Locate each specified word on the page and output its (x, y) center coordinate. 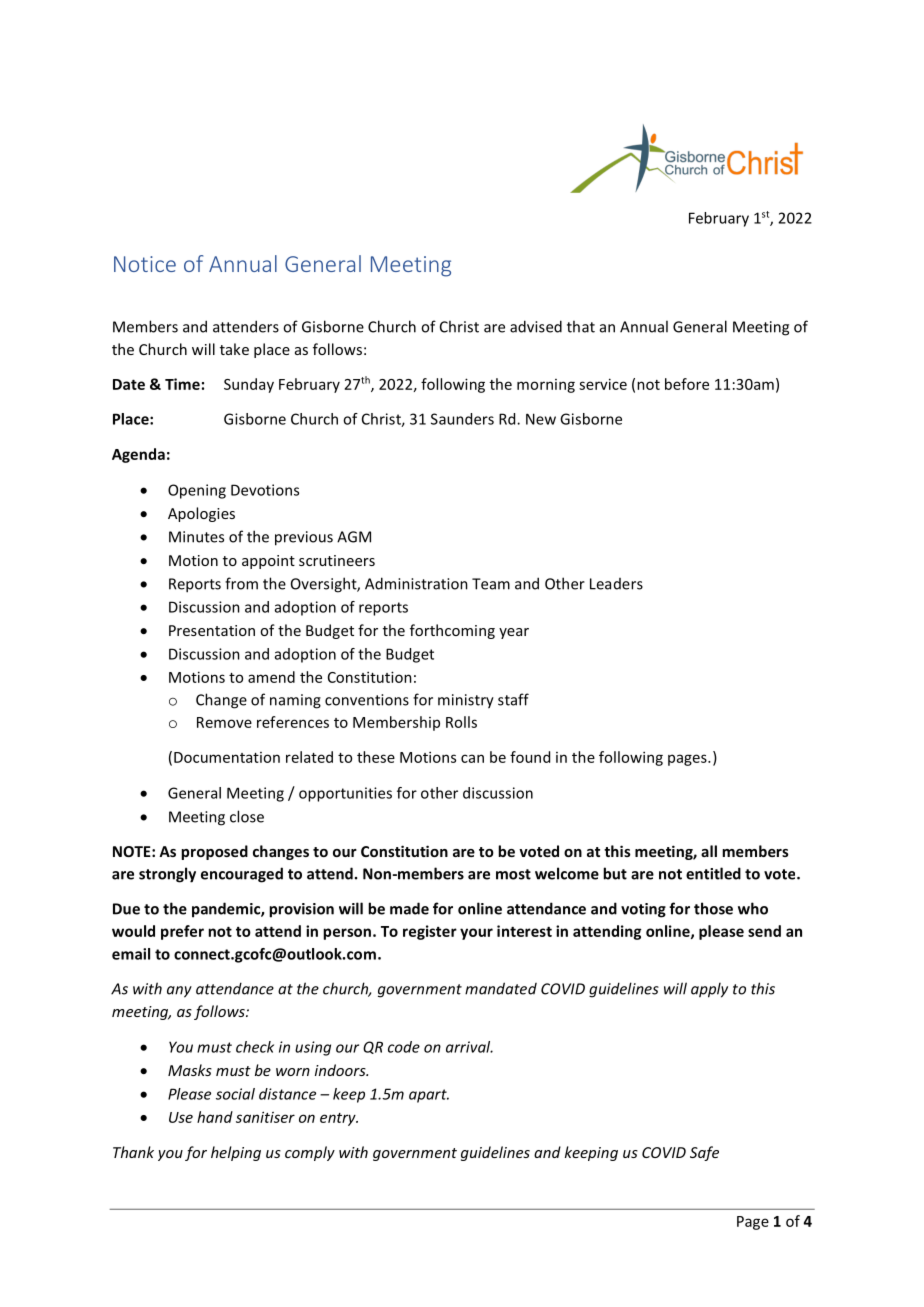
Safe (704, 1153)
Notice (145, 264)
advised (536, 326)
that (581, 326)
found (530, 757)
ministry (466, 701)
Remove (224, 722)
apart (429, 1096)
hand (215, 1117)
